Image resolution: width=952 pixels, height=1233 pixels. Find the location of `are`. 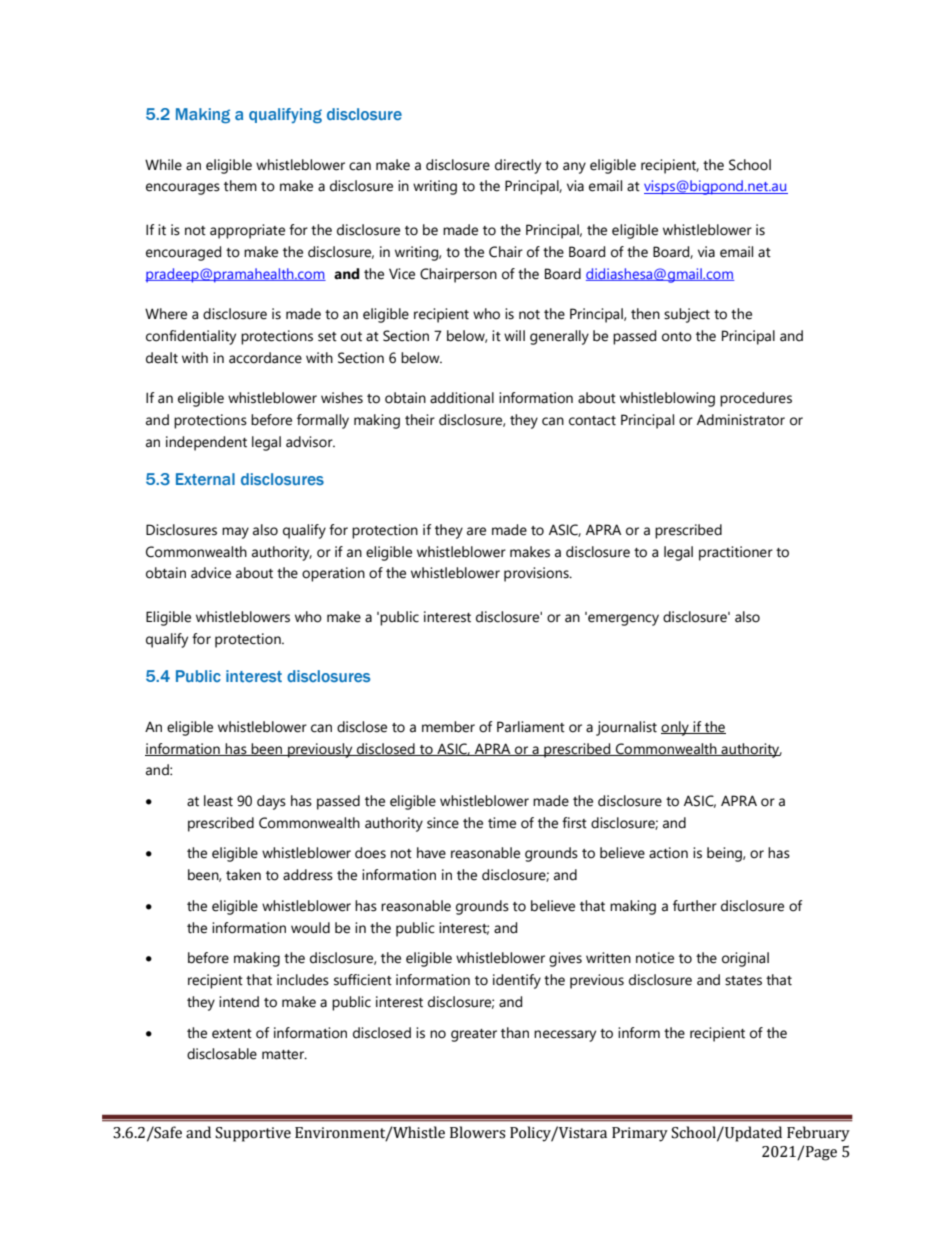

are is located at coordinates (476, 531).
